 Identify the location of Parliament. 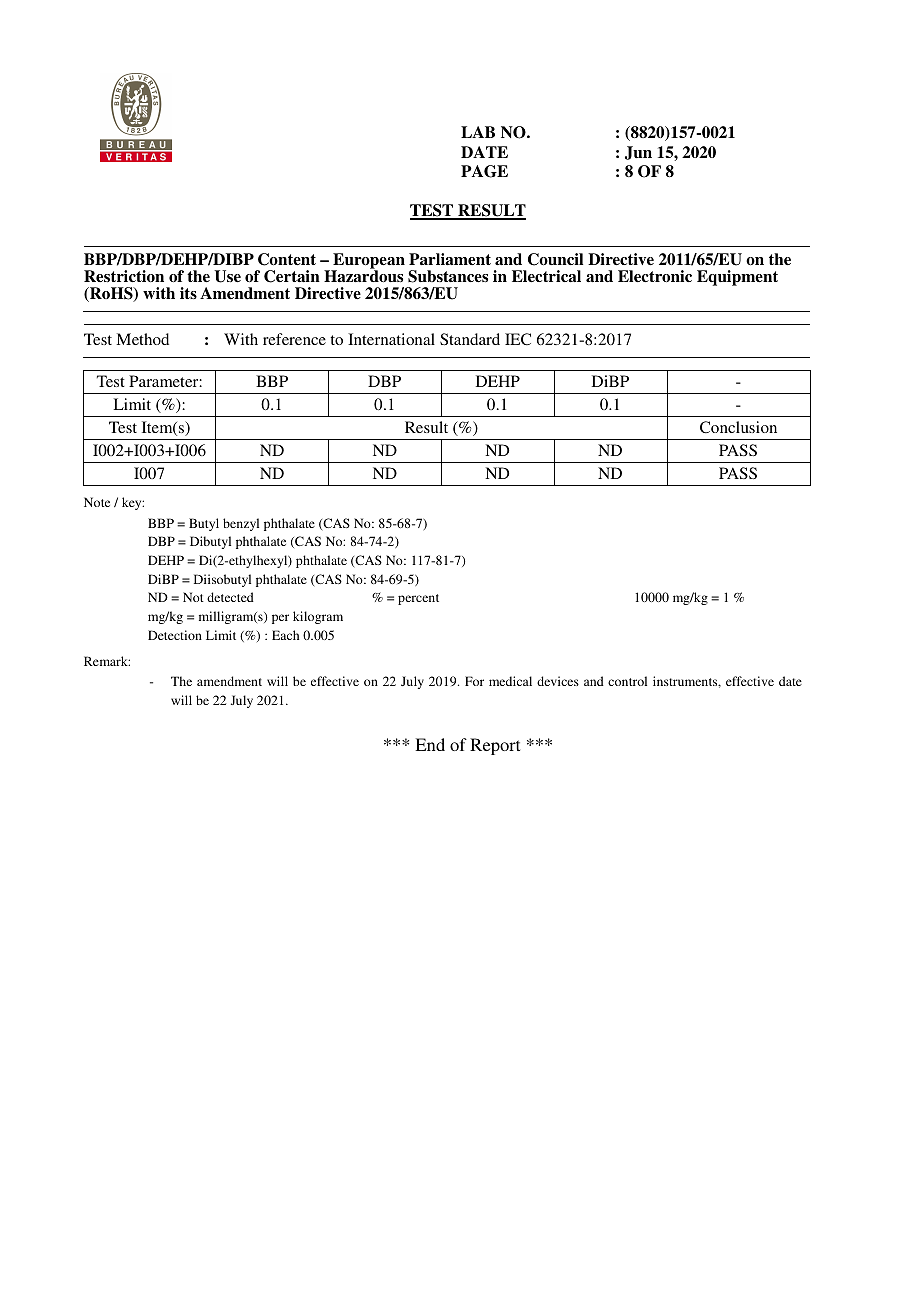
(450, 259).
